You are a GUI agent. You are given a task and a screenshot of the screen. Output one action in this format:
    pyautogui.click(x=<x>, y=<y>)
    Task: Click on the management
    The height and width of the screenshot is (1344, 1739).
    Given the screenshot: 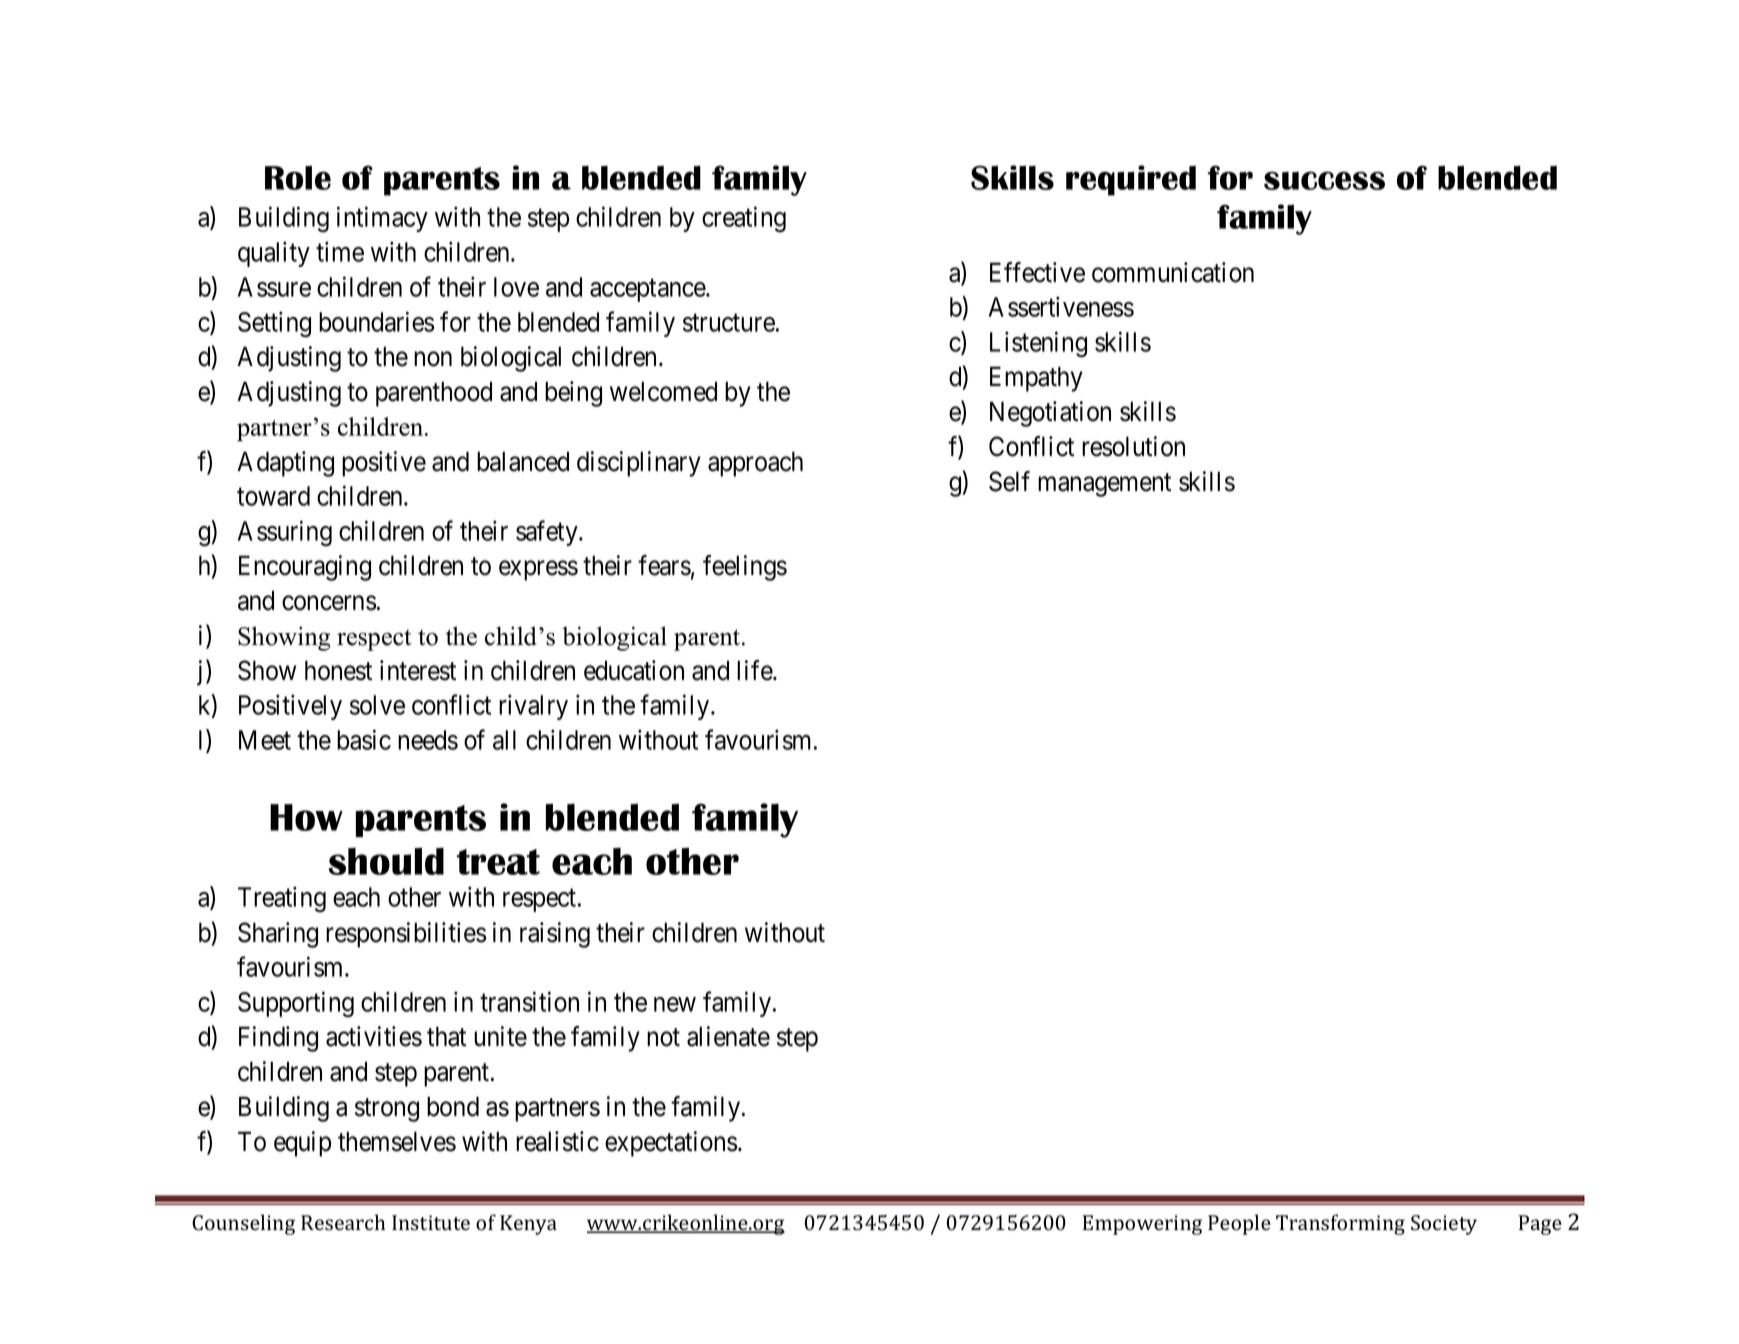 What is the action you would take?
    pyautogui.click(x=1104, y=485)
